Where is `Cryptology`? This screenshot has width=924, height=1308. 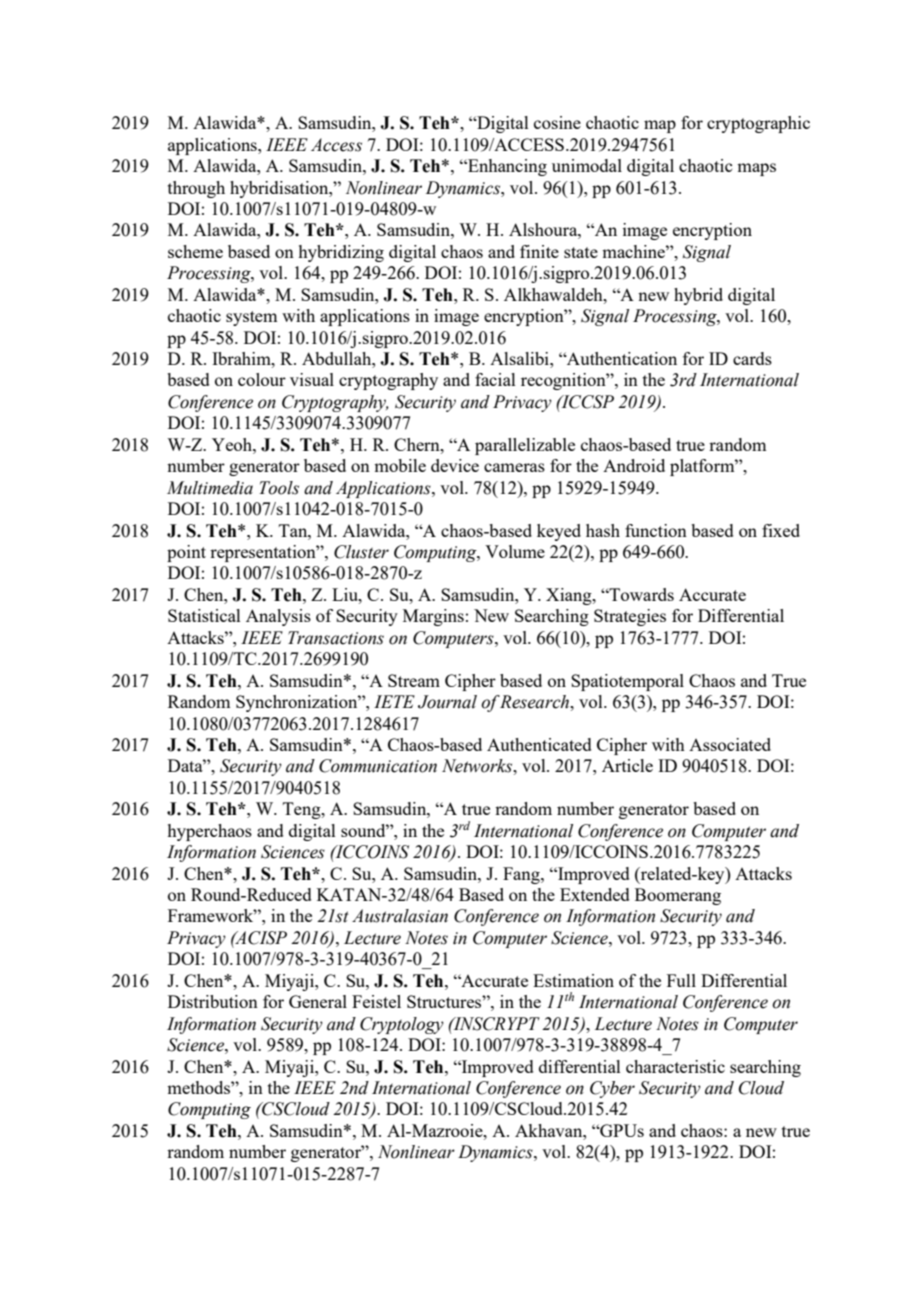
Cryptology is located at coordinates (402, 1025).
